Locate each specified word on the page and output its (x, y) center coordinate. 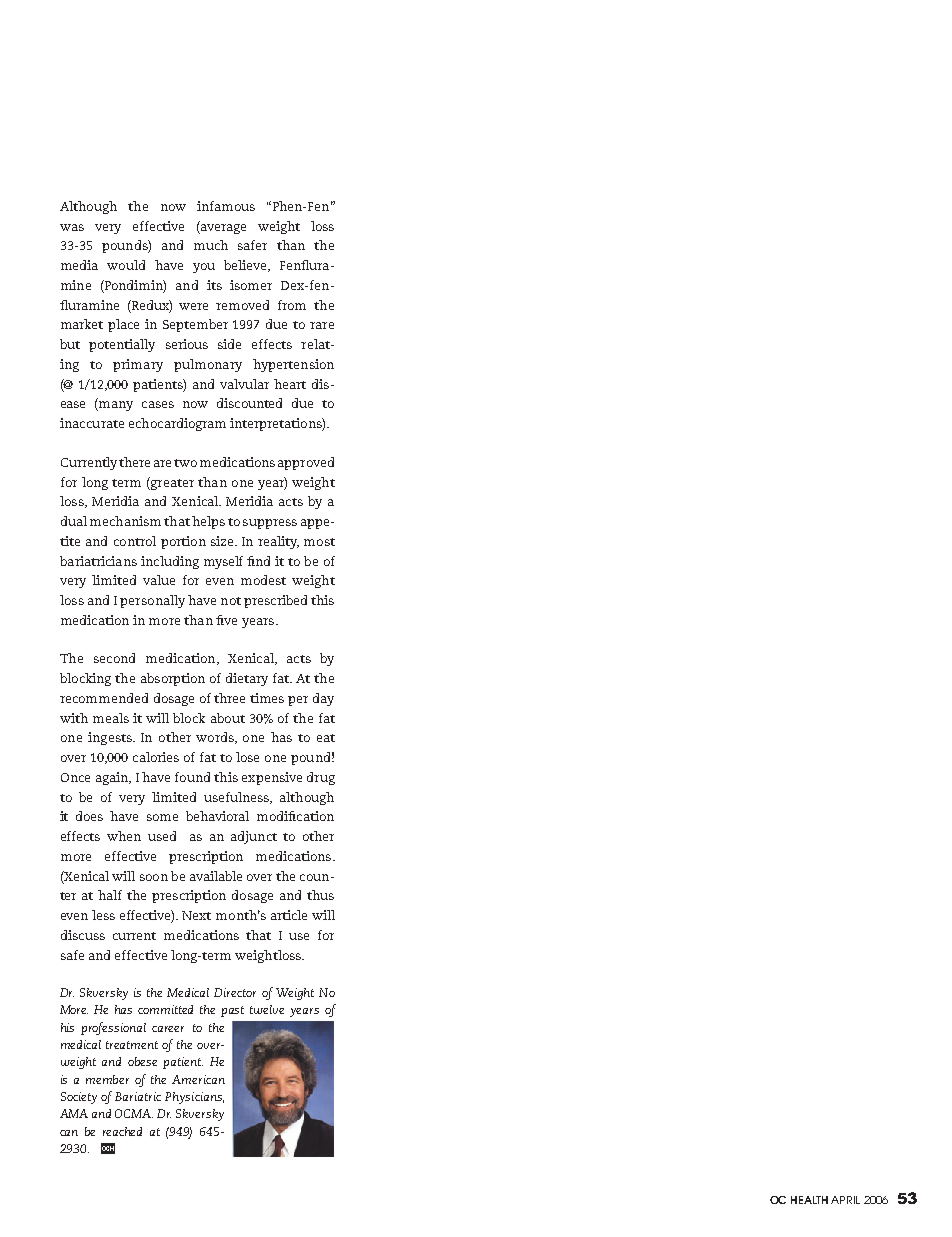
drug (321, 778)
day (323, 699)
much (211, 245)
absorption (173, 679)
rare (322, 325)
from (292, 305)
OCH (108, 1148)
